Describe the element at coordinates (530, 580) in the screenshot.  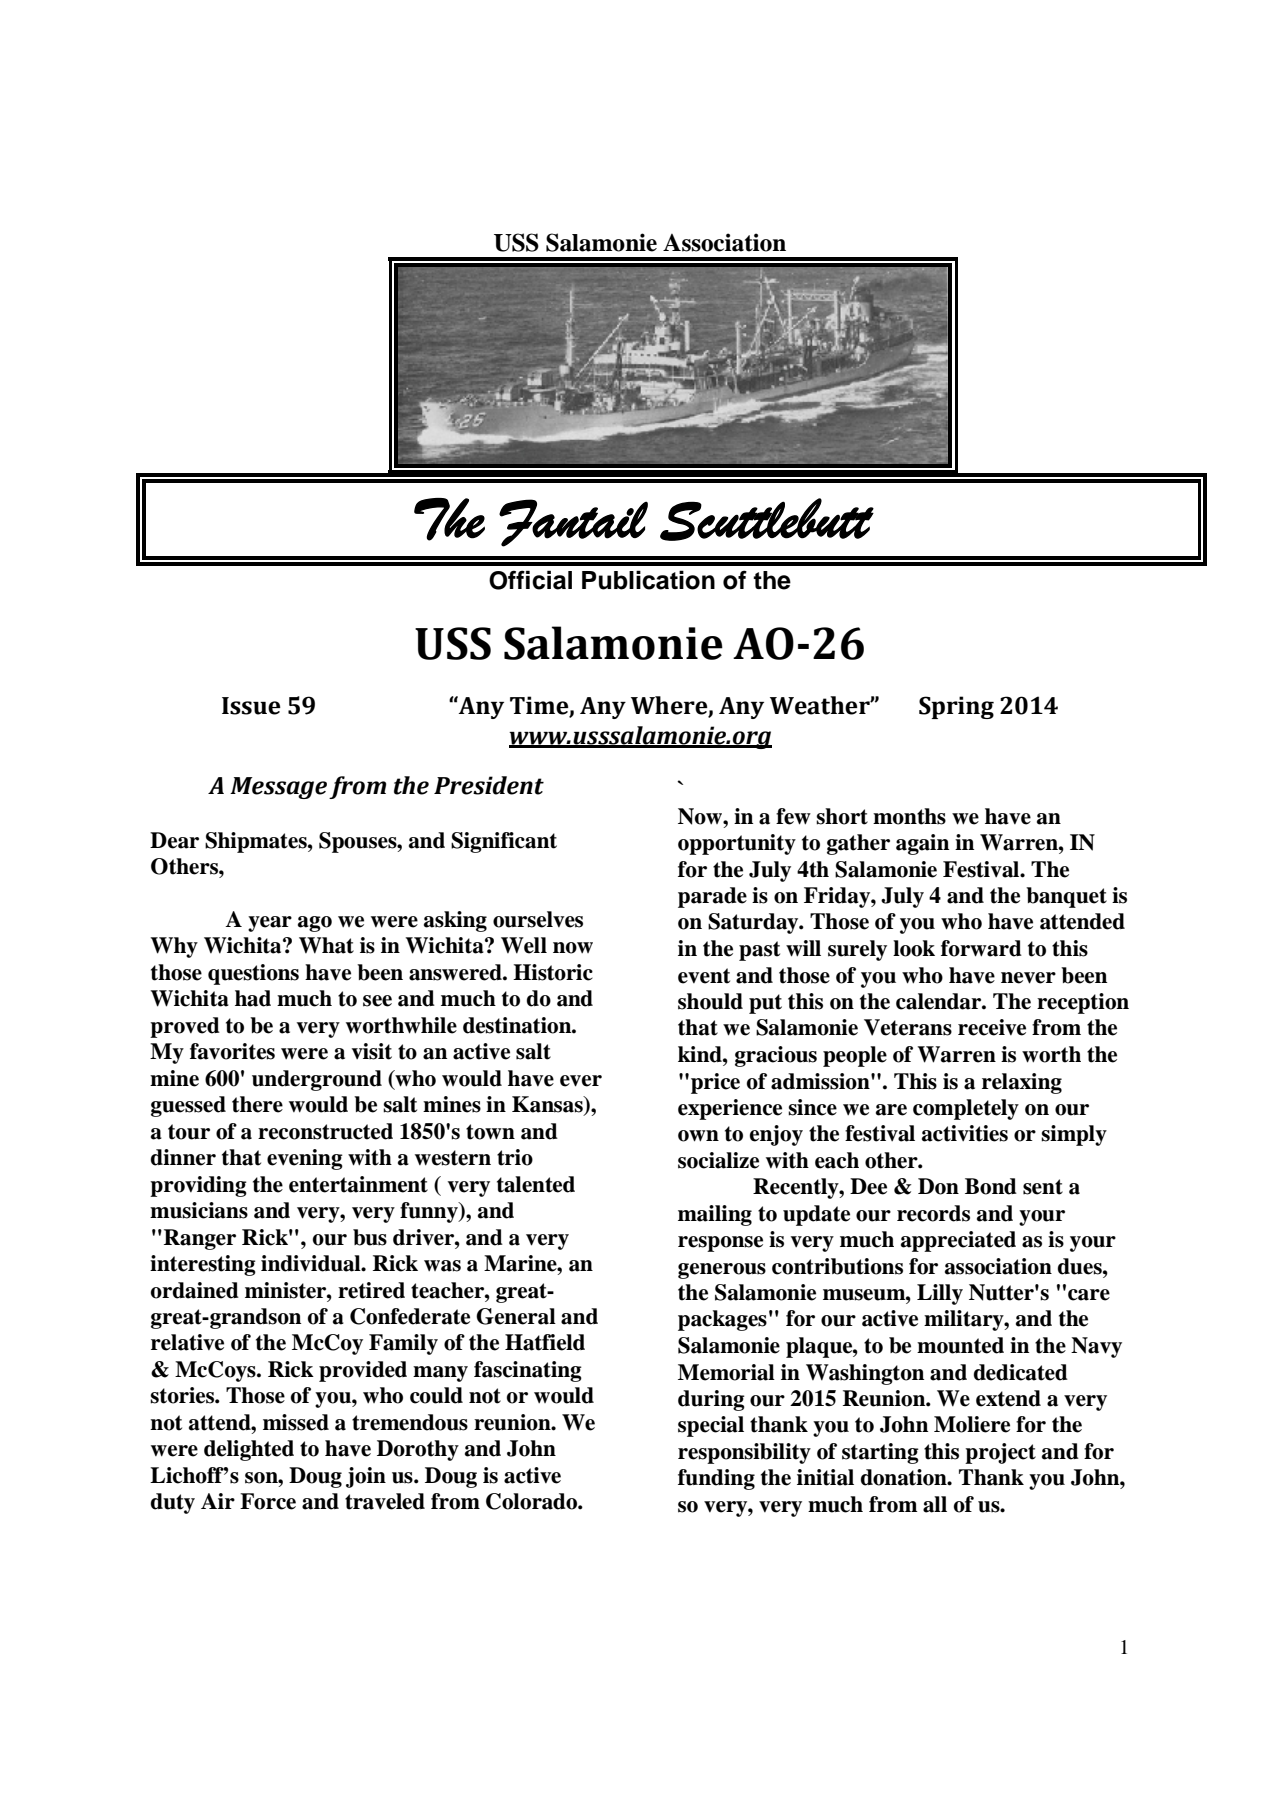
I see `Official` at that location.
